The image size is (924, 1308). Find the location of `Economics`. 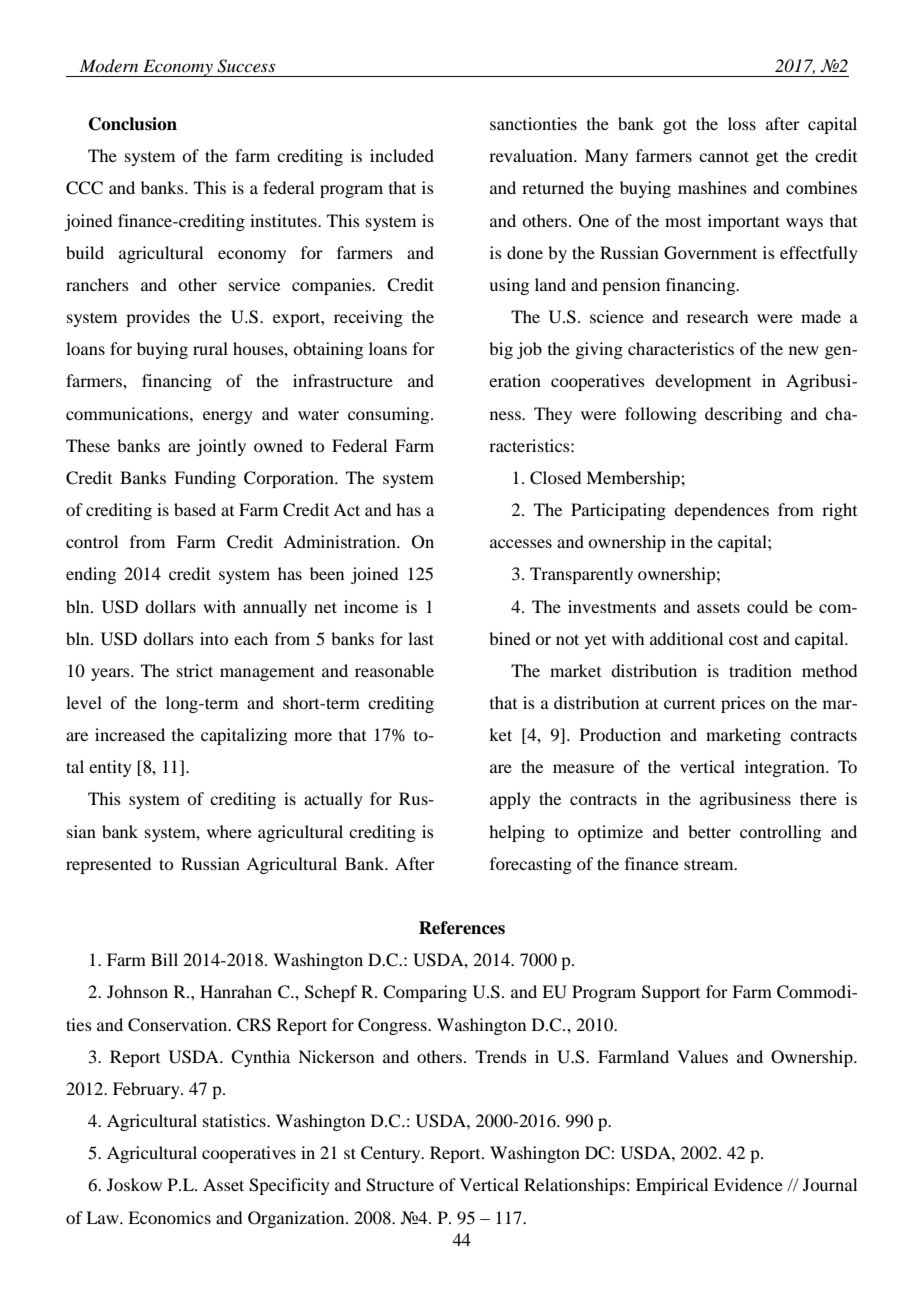

Economics is located at coordinates (169, 1217).
